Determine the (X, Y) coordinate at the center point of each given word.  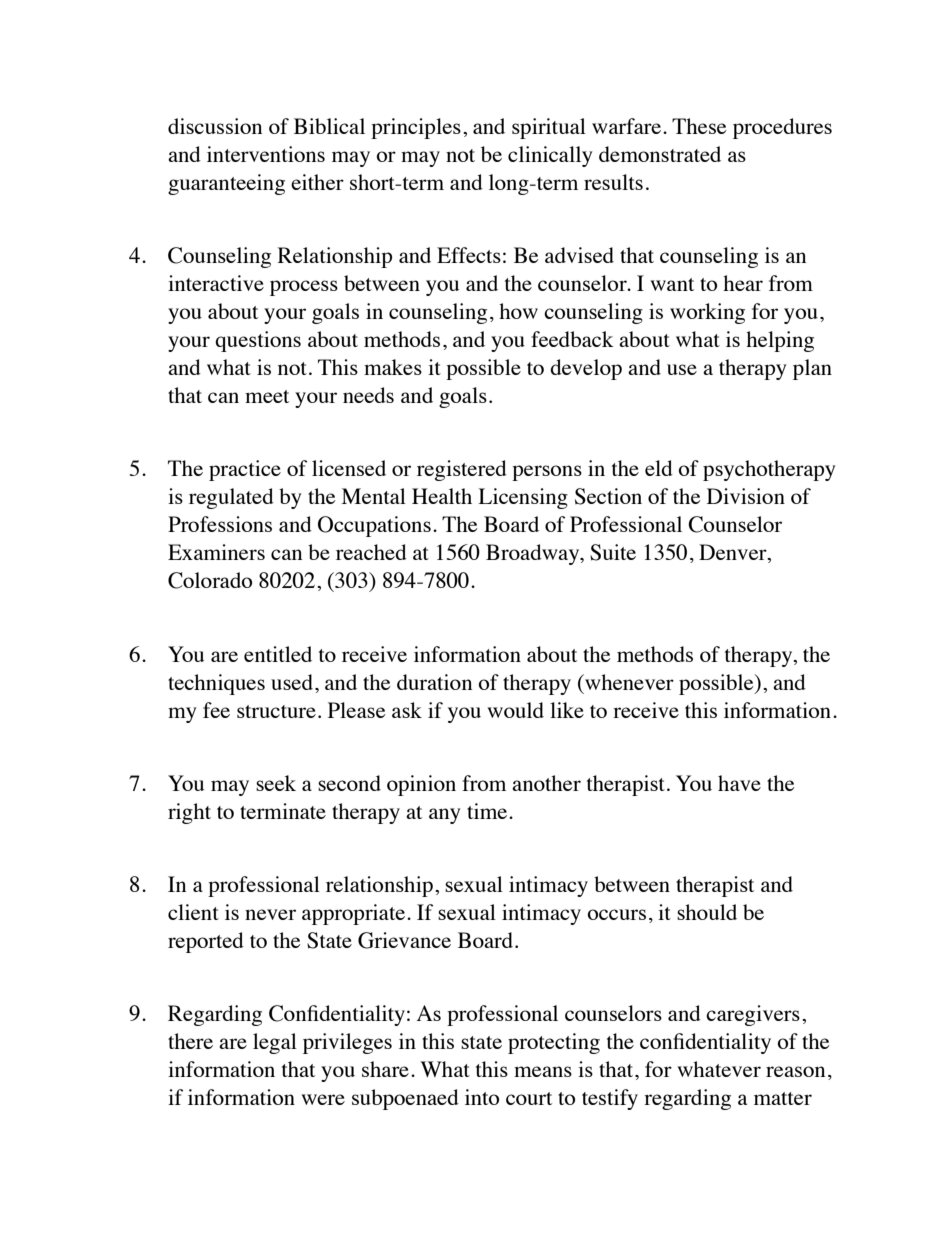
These (699, 126)
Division (746, 496)
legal (275, 1043)
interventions (266, 154)
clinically (550, 156)
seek (276, 783)
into (482, 1097)
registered (462, 470)
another (546, 783)
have (739, 783)
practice (245, 470)
